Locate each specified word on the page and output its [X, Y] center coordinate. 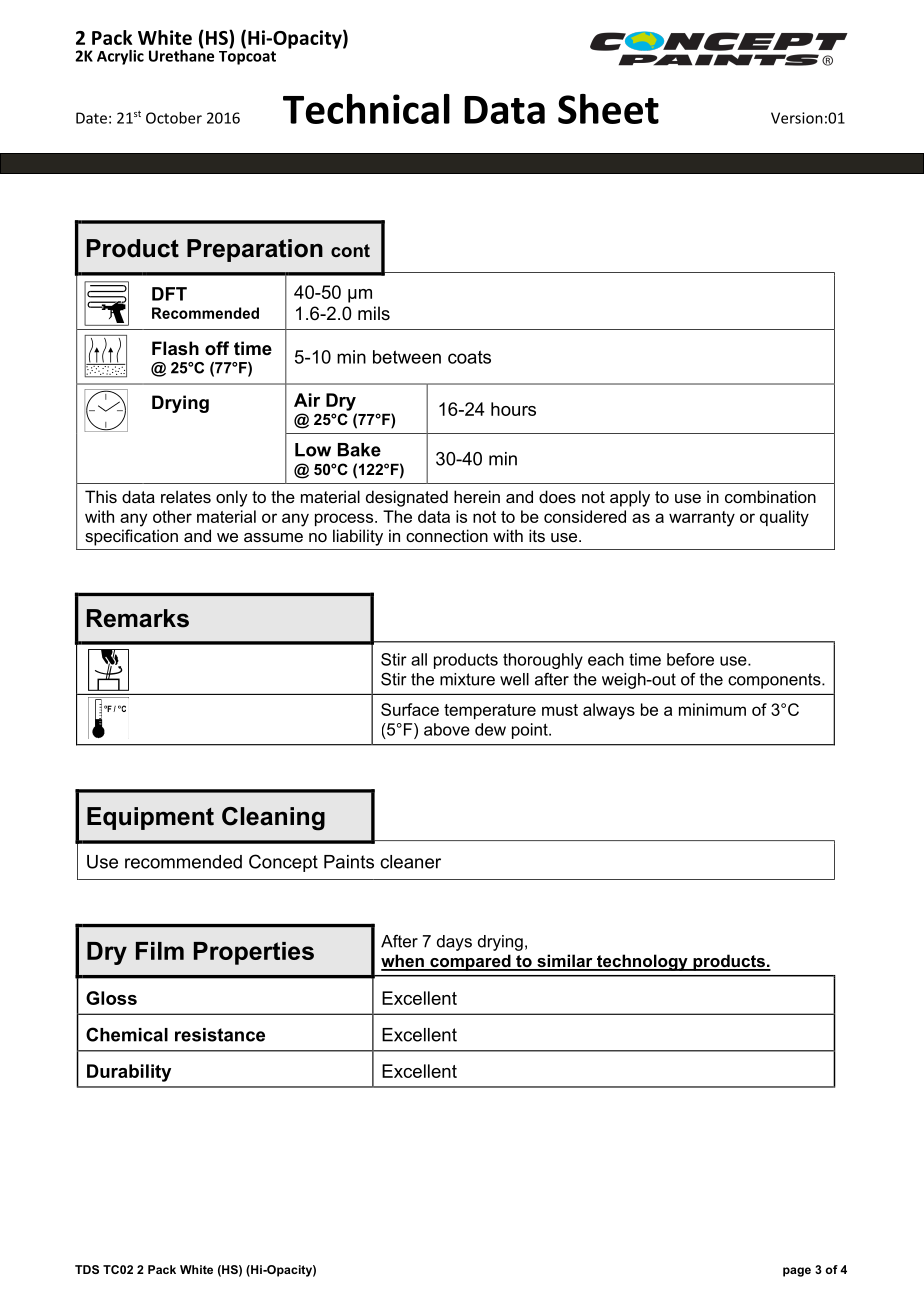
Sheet [608, 109]
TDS [87, 1269]
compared [470, 962]
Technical [366, 109]
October [174, 118]
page [797, 1272]
